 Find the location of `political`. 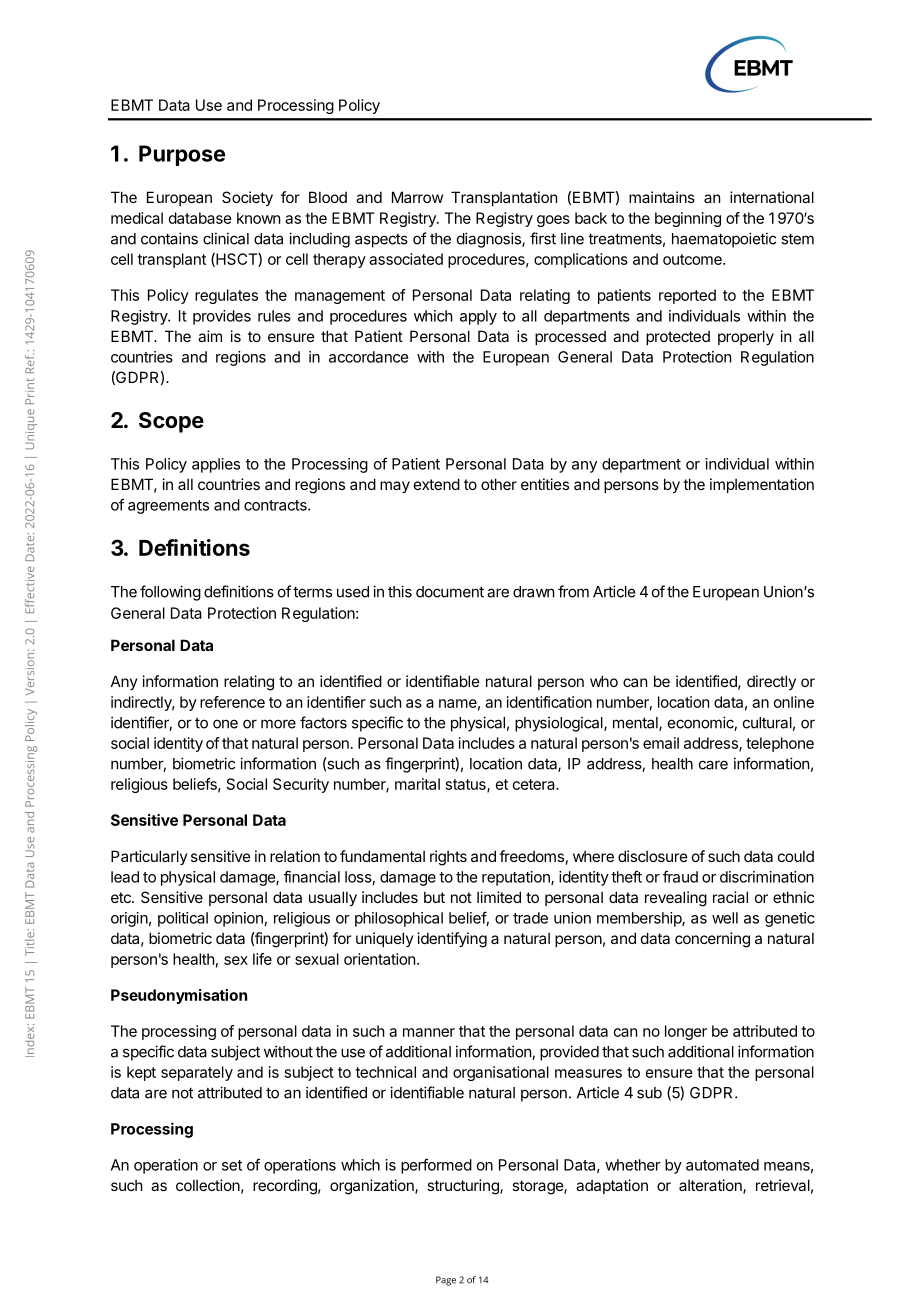

political is located at coordinates (183, 919).
